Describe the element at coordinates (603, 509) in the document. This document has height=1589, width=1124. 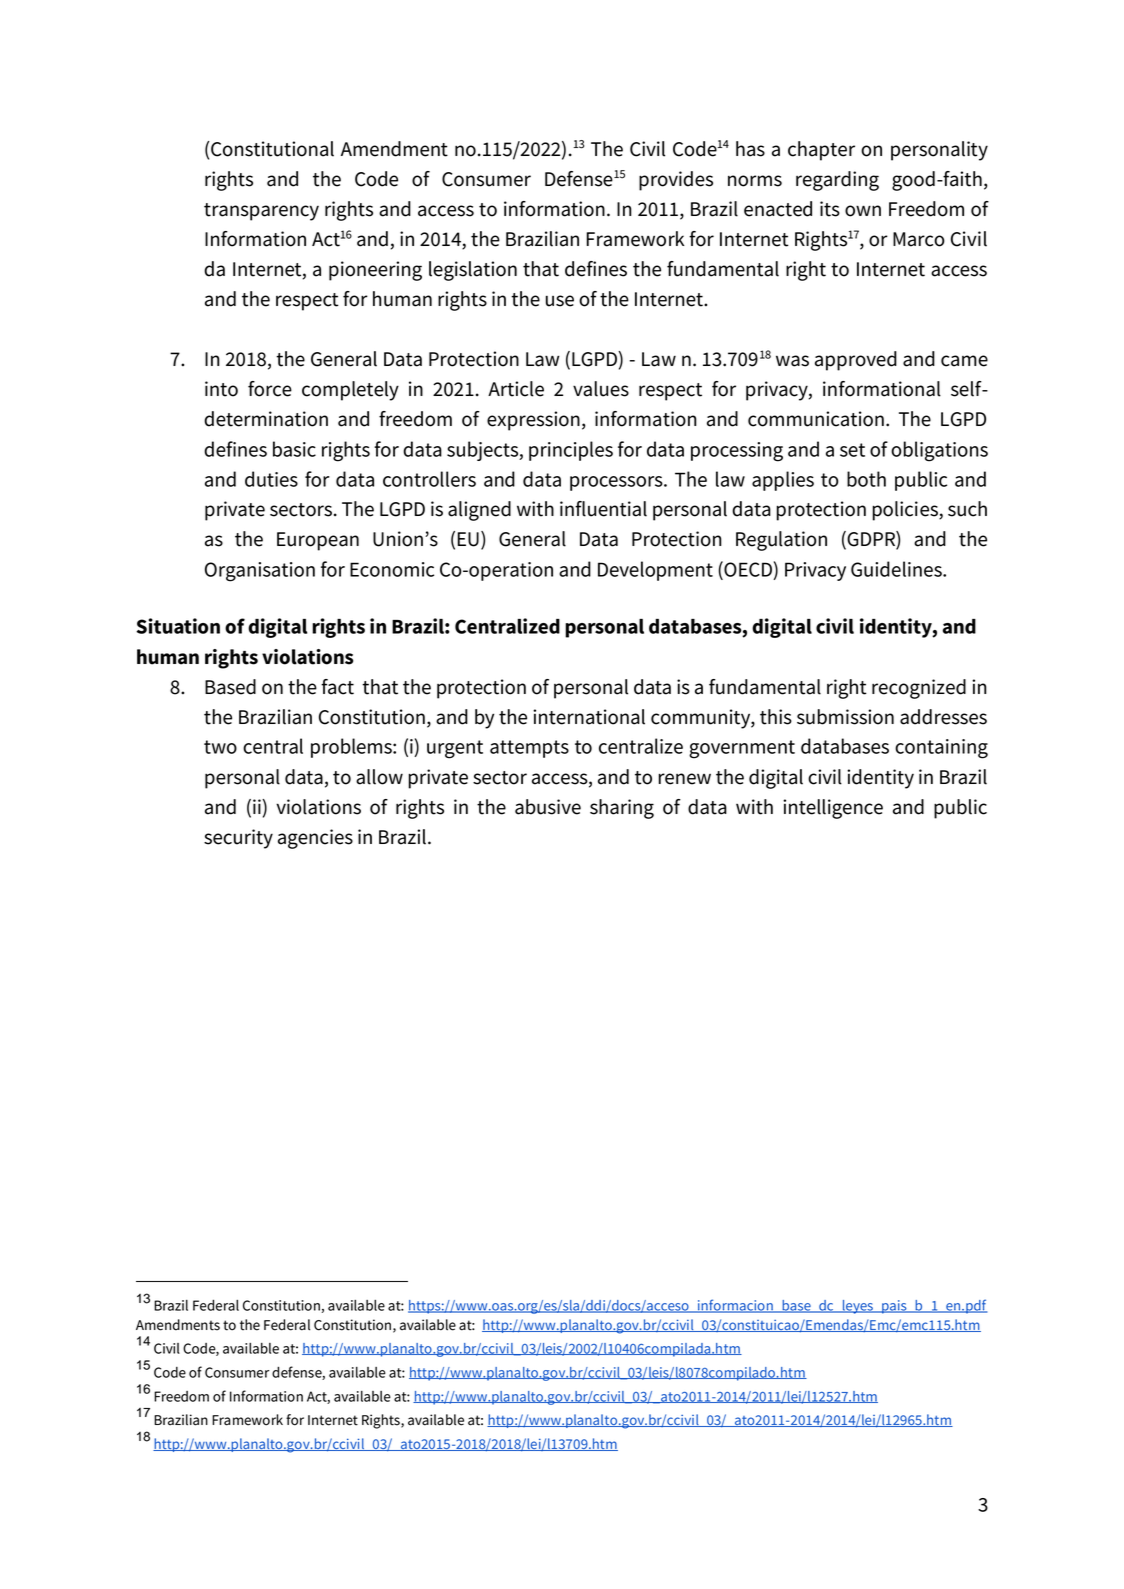
I see `influential` at that location.
